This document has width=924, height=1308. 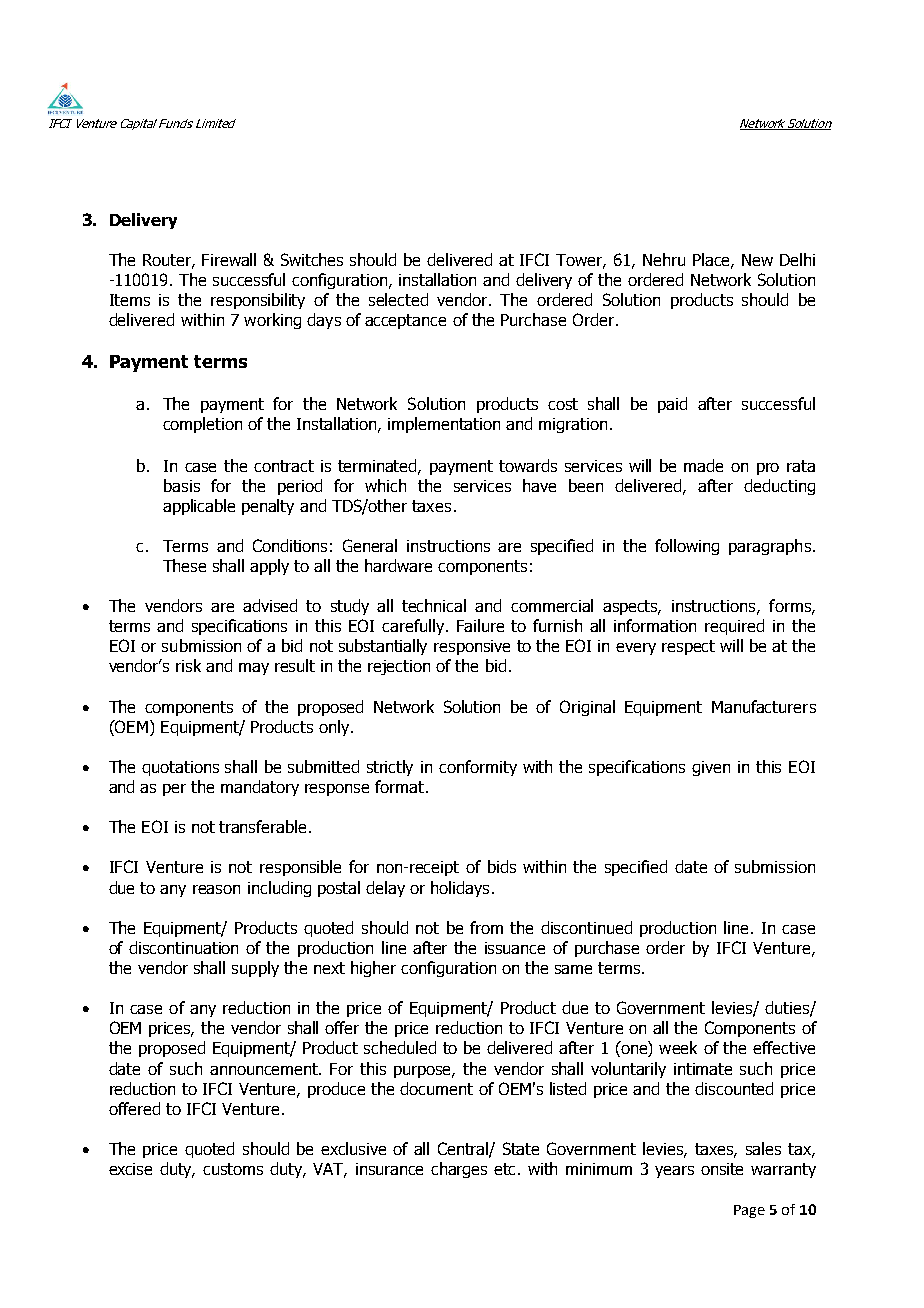 I want to click on discontinuation, so click(x=183, y=947).
